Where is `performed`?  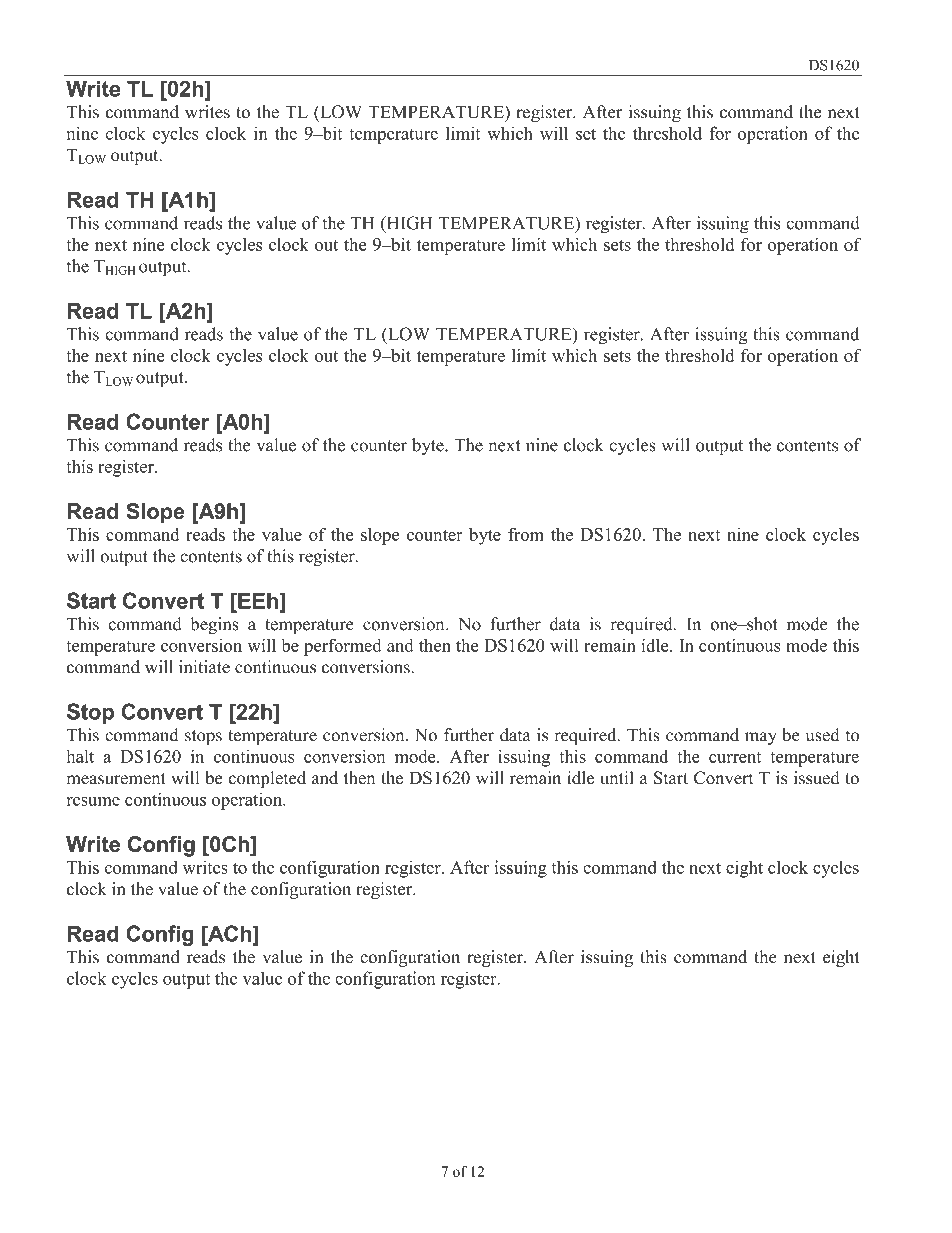 performed is located at coordinates (343, 647).
